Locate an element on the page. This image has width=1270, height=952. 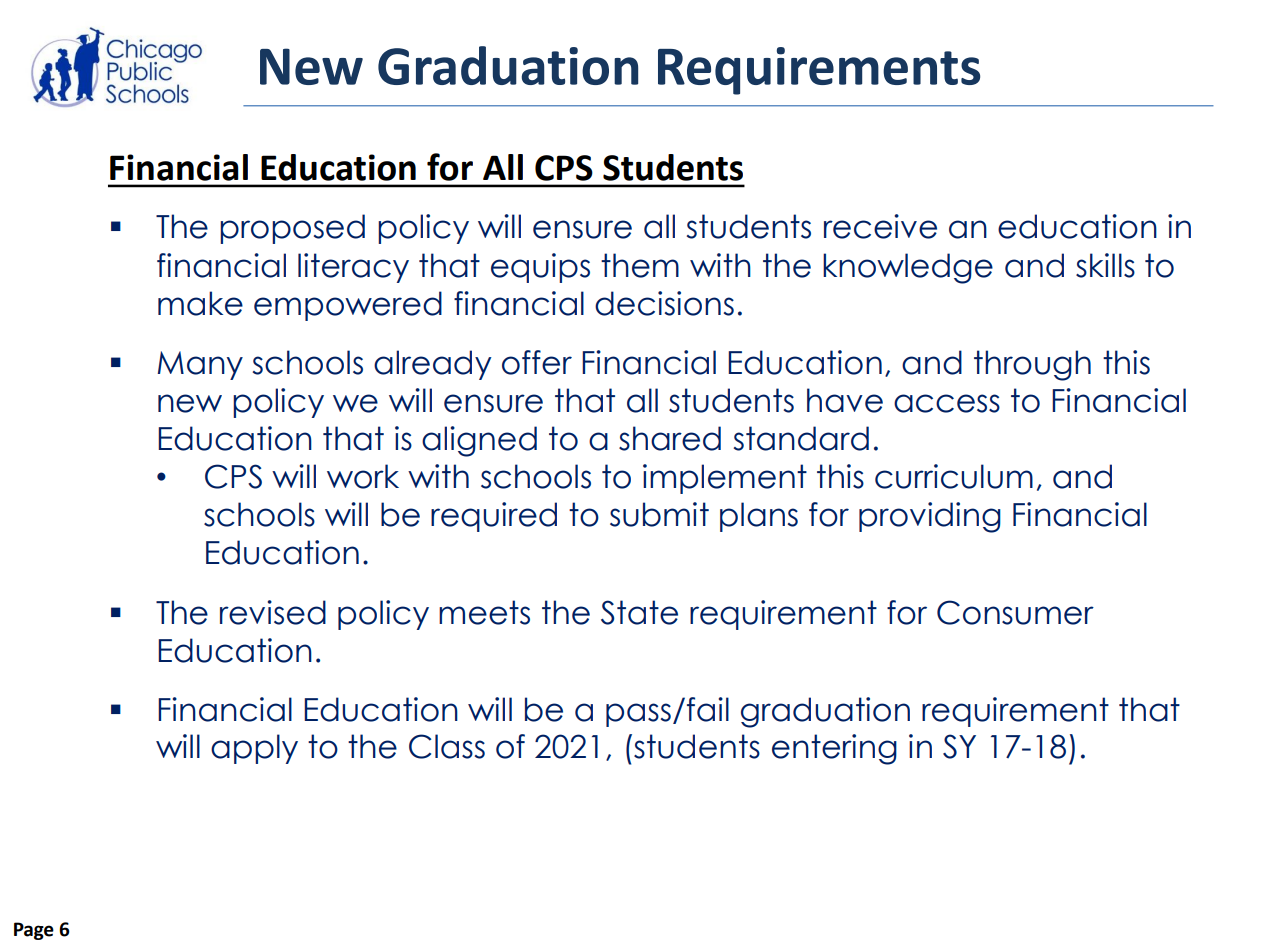
proposed is located at coordinates (292, 229).
